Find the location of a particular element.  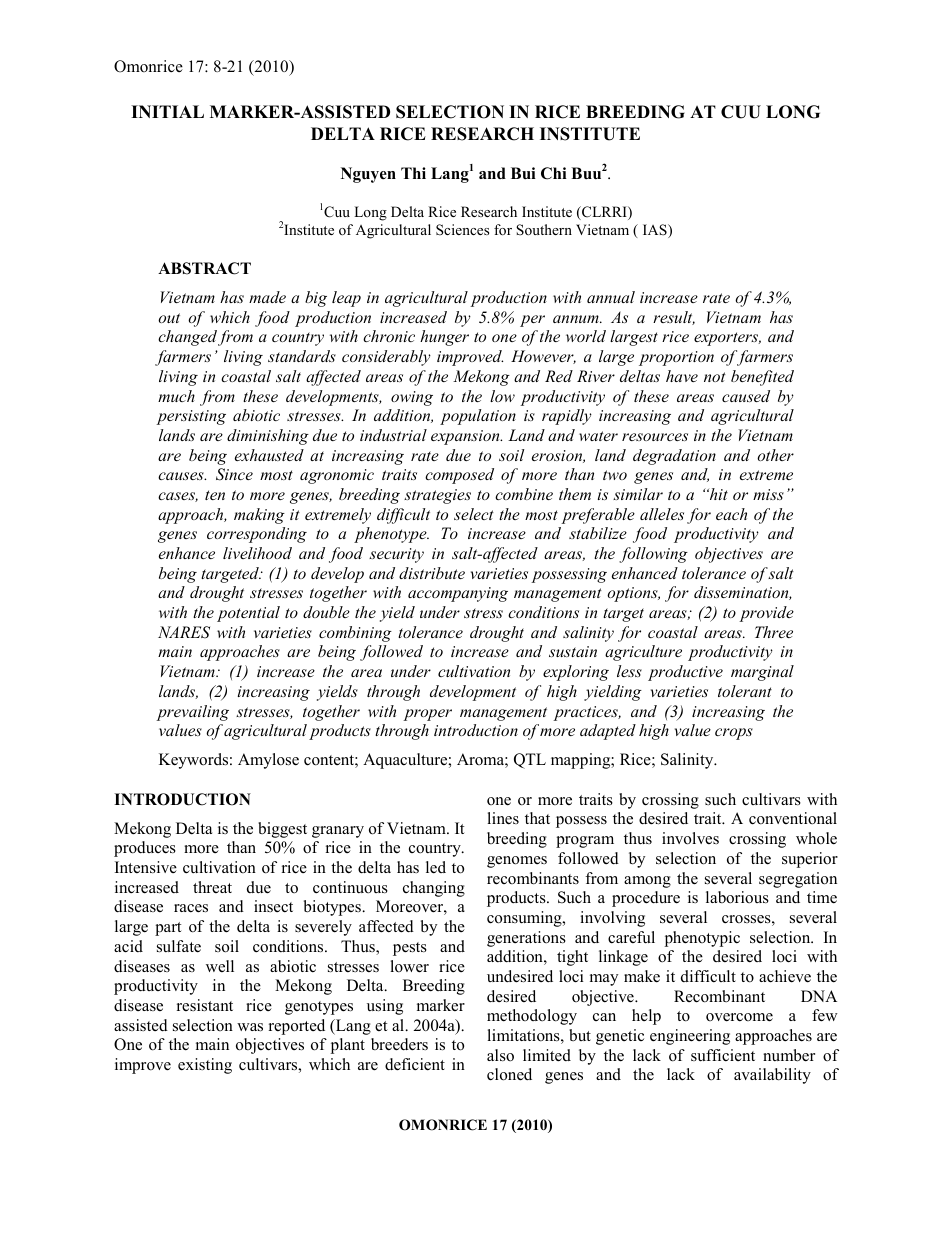

expansion is located at coordinates (466, 437).
